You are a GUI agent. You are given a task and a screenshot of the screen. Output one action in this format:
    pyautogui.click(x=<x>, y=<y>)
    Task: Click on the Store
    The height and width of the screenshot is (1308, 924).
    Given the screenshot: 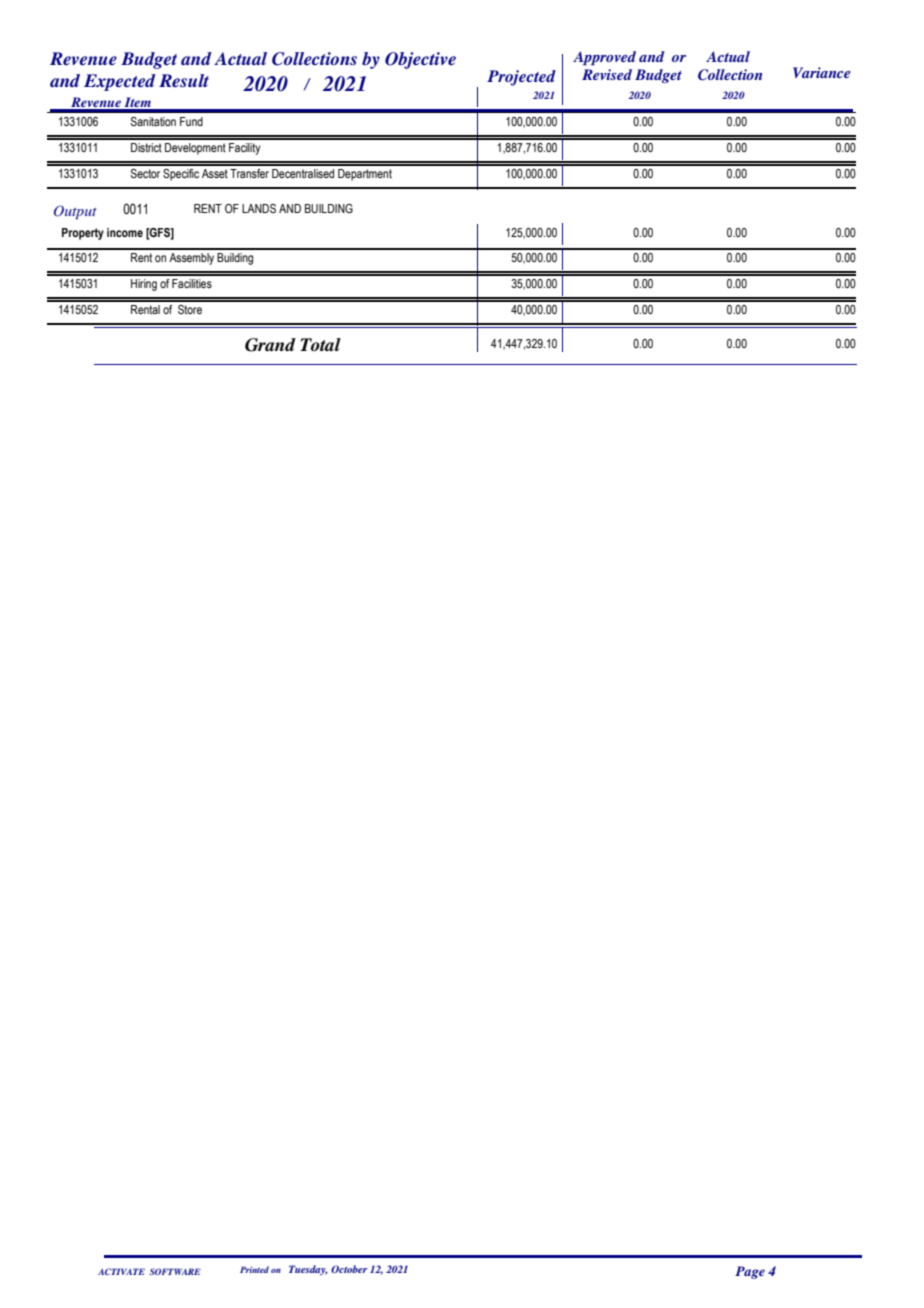 What is the action you would take?
    pyautogui.click(x=190, y=309)
